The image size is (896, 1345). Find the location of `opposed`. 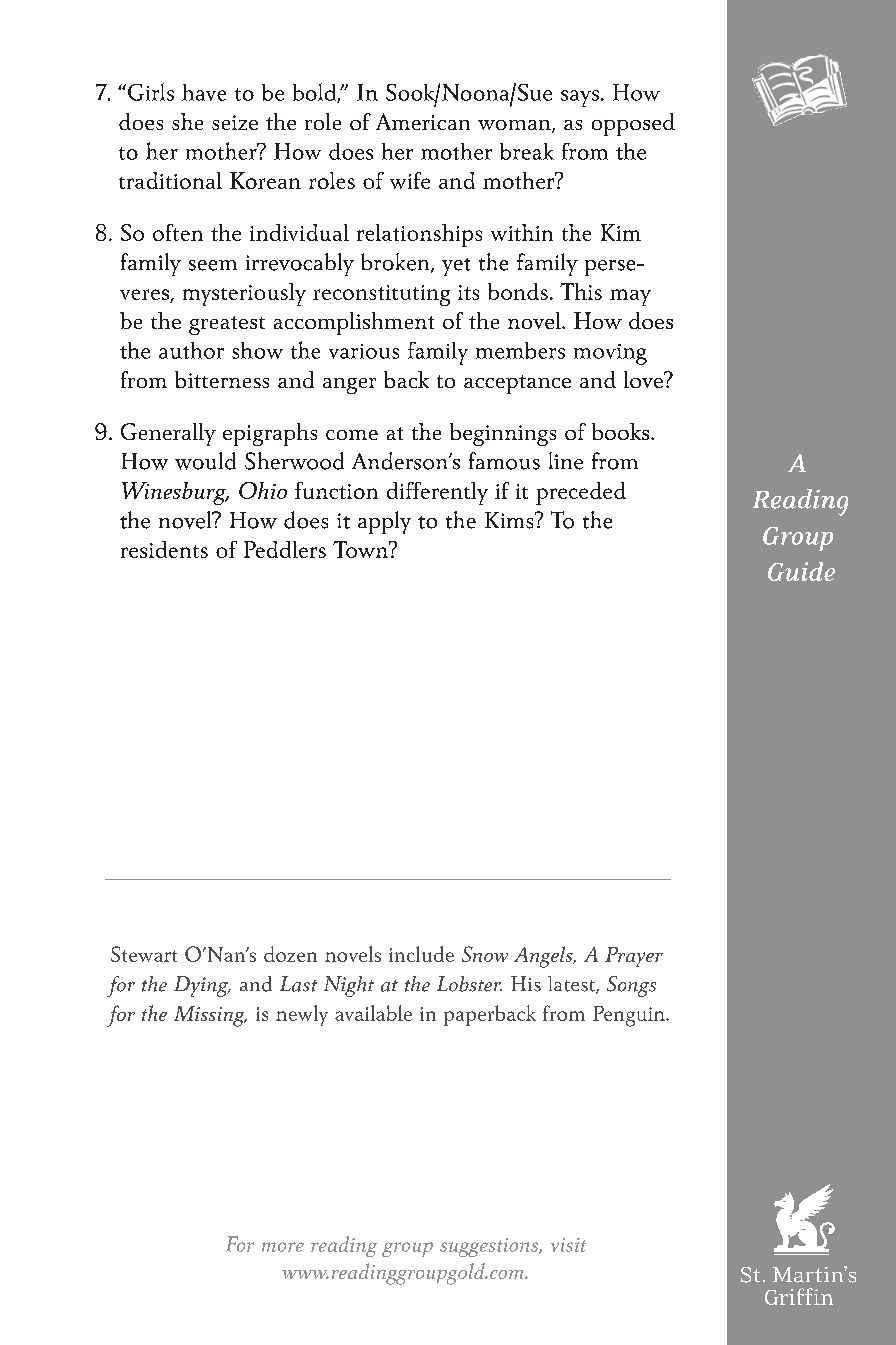

opposed is located at coordinates (633, 124).
